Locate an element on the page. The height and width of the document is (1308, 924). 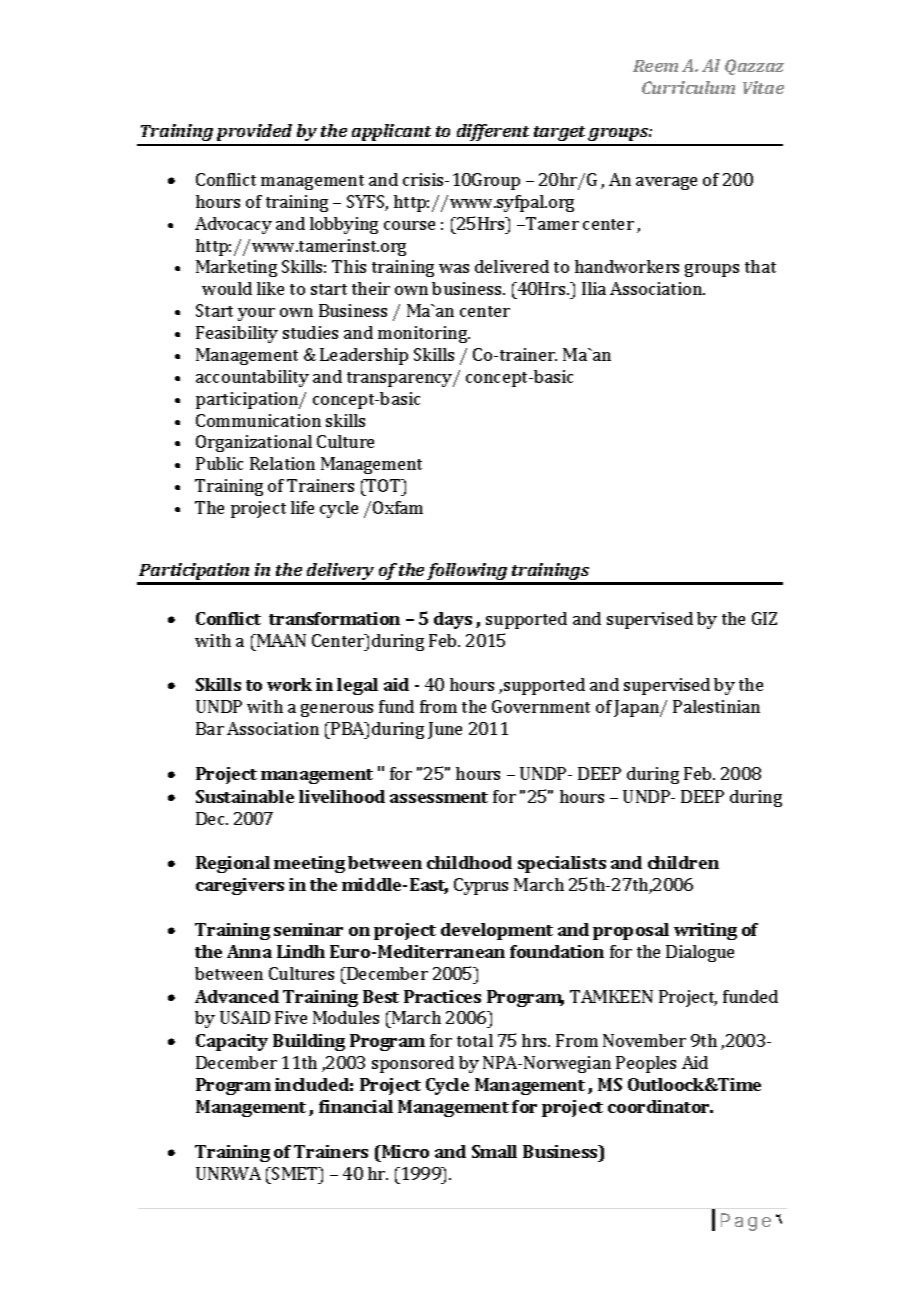
Sustainable is located at coordinates (245, 796).
